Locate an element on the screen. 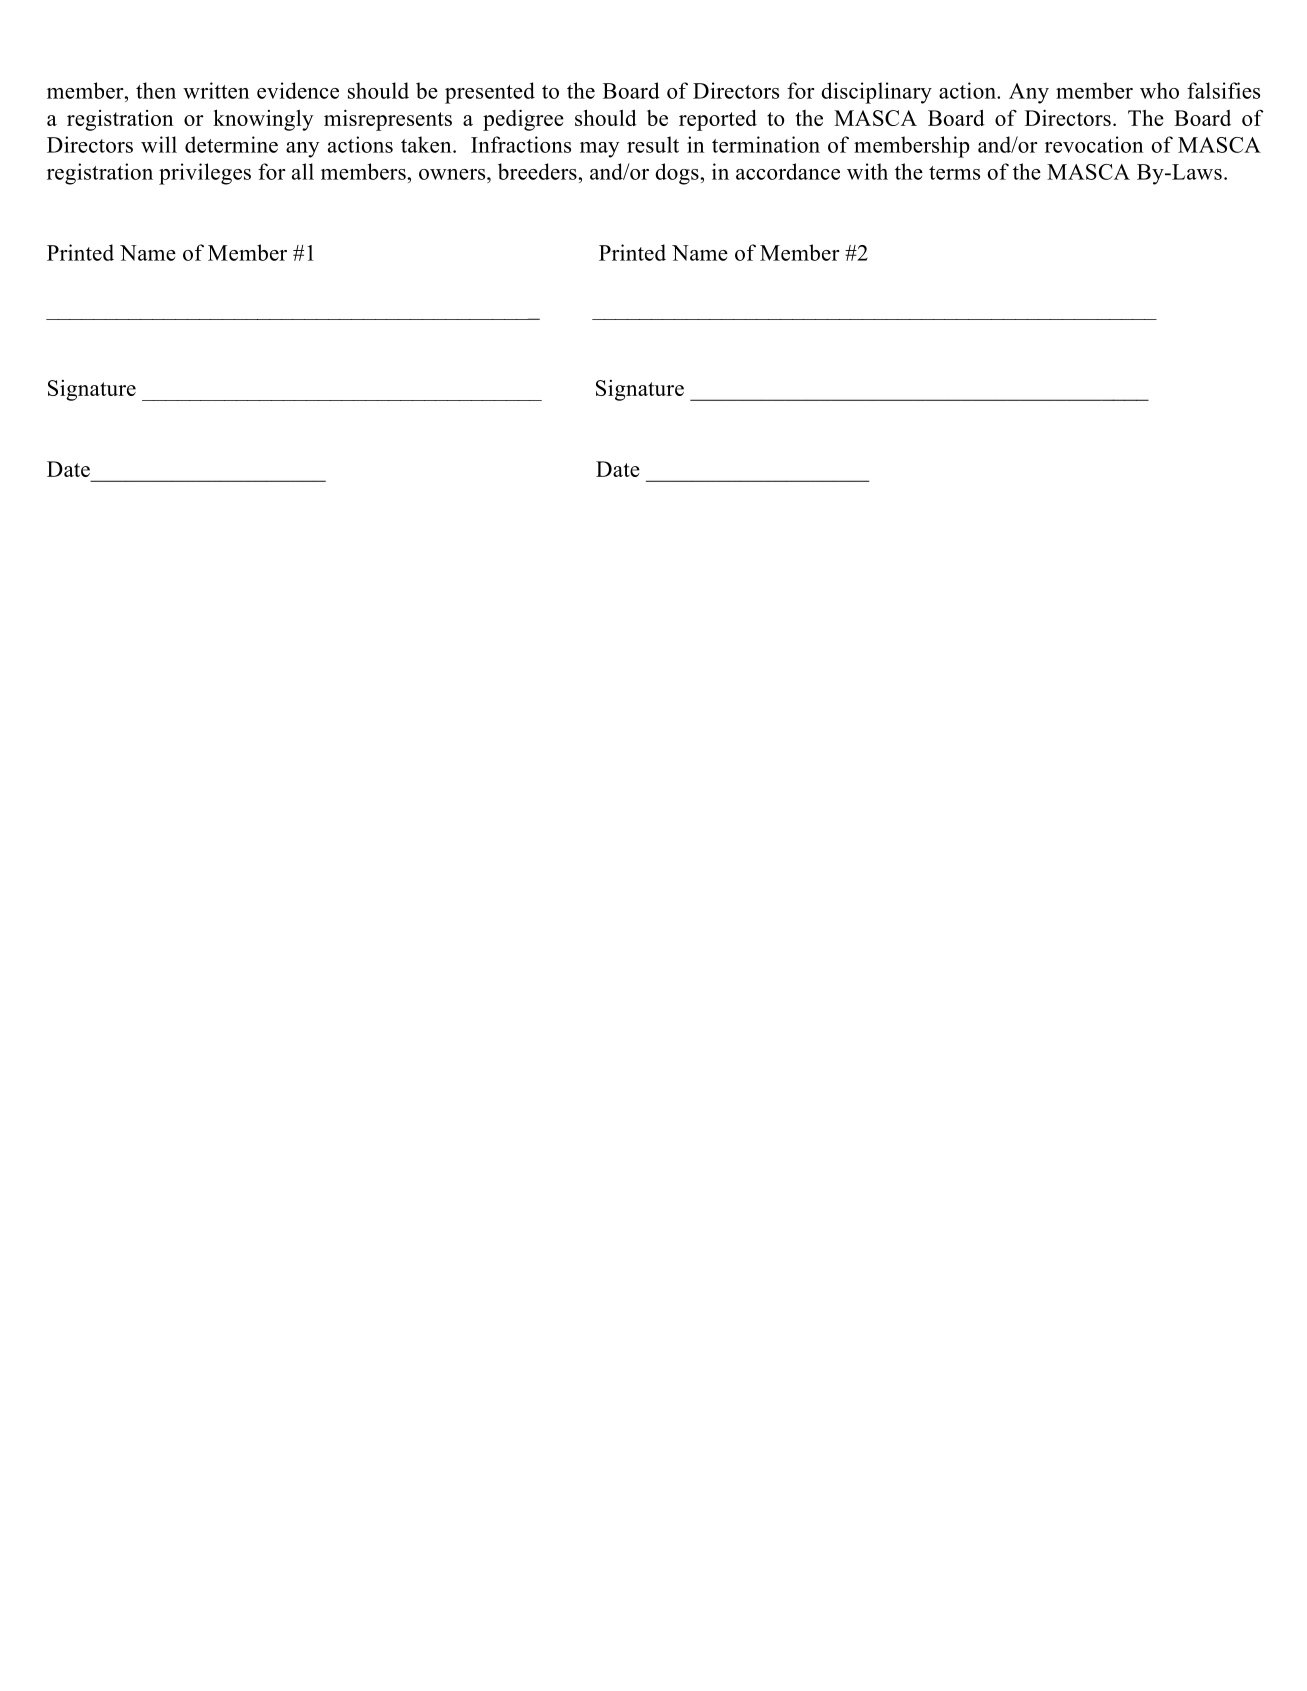 This screenshot has height=1691, width=1307. evidence is located at coordinates (298, 90).
